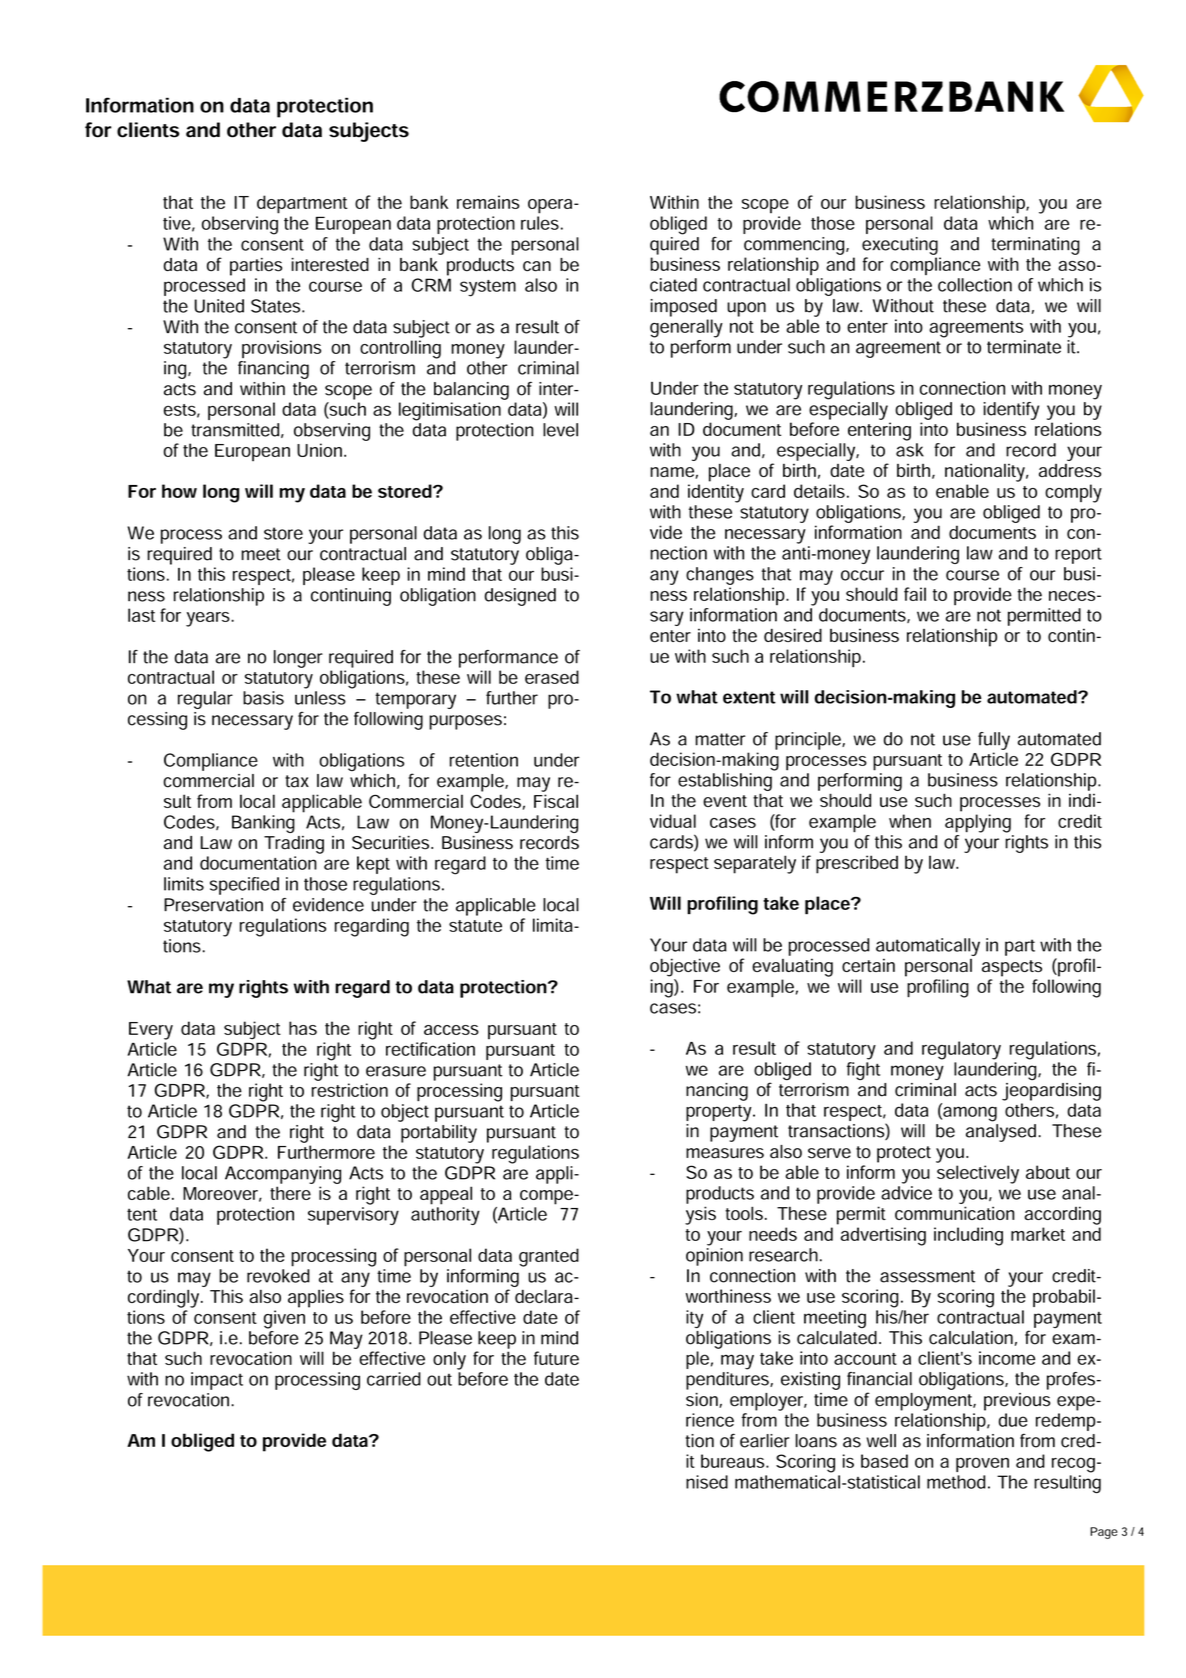 This page has width=1186, height=1678. What do you see at coordinates (978, 823) in the page?
I see `applying` at bounding box center [978, 823].
